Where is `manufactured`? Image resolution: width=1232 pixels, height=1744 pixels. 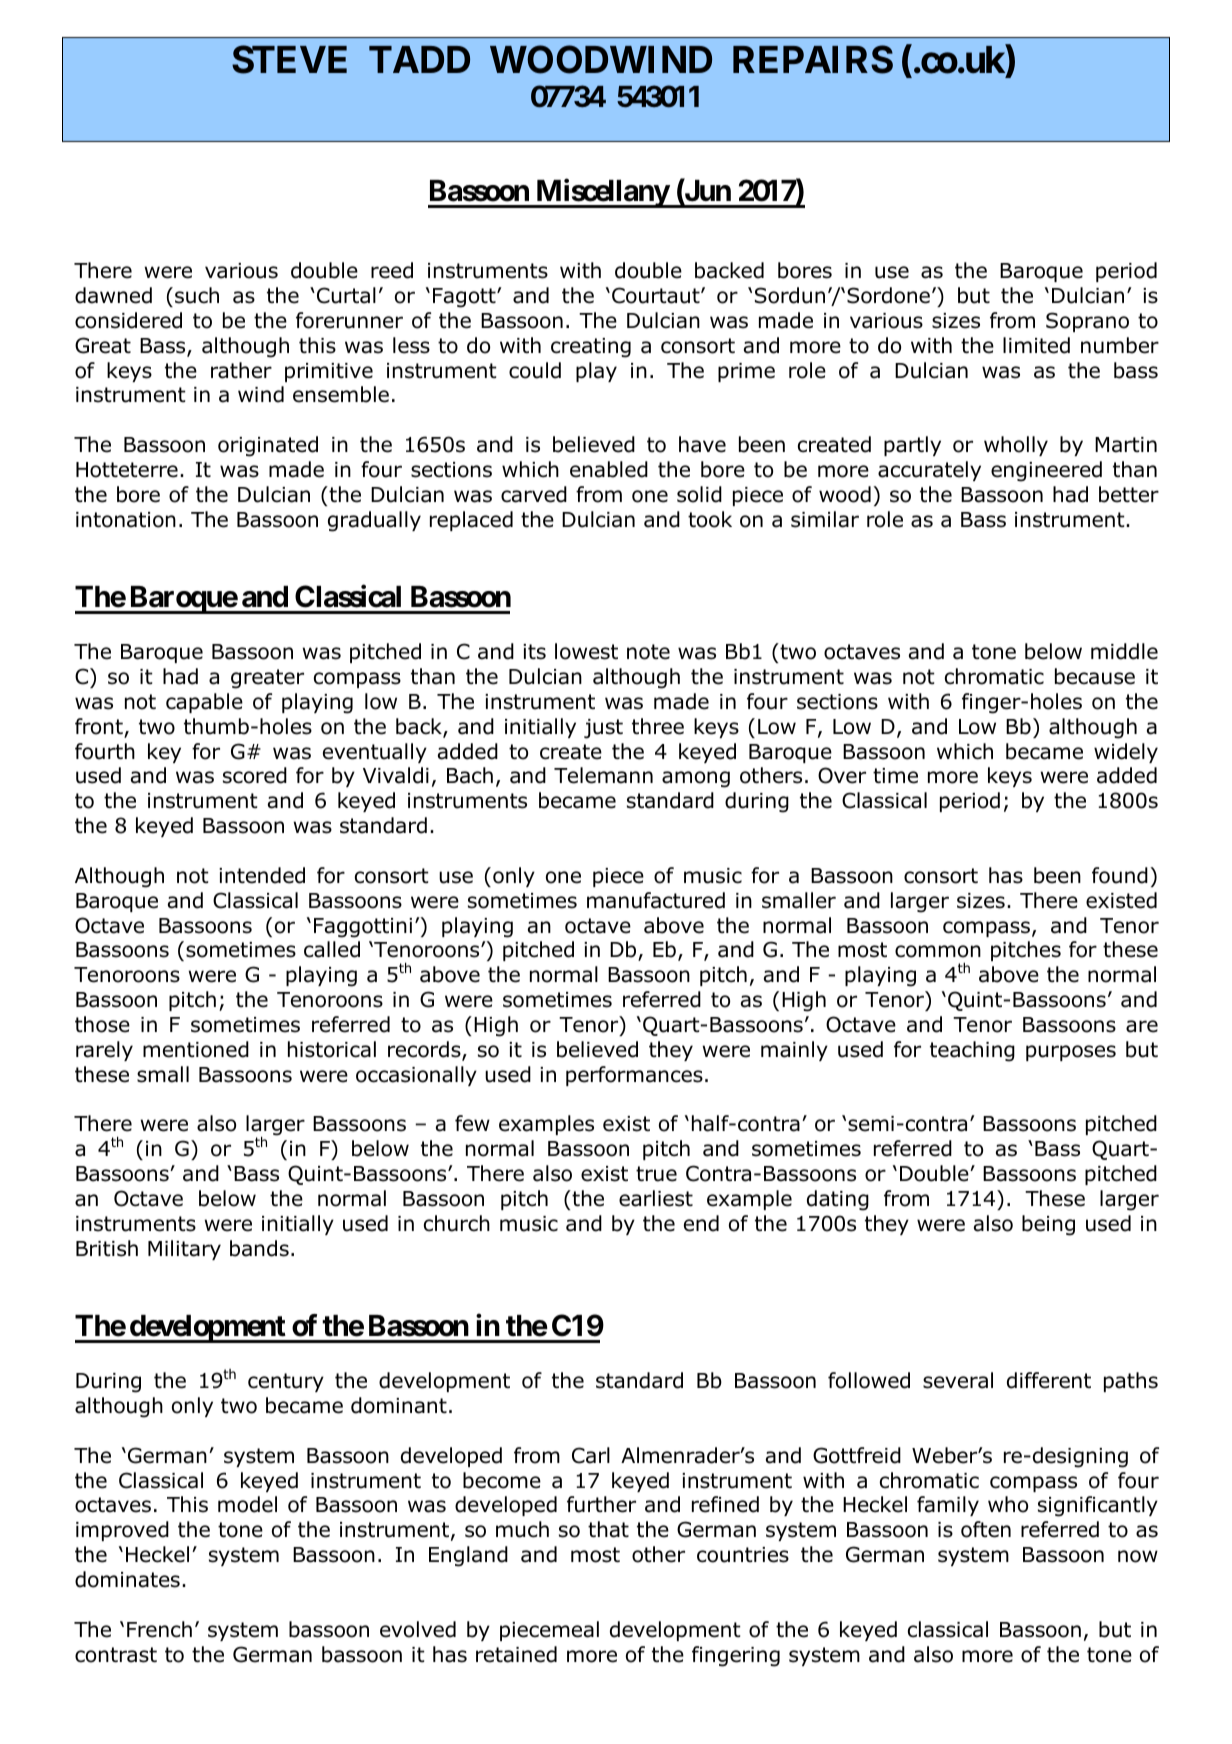 manufactured is located at coordinates (656, 900).
